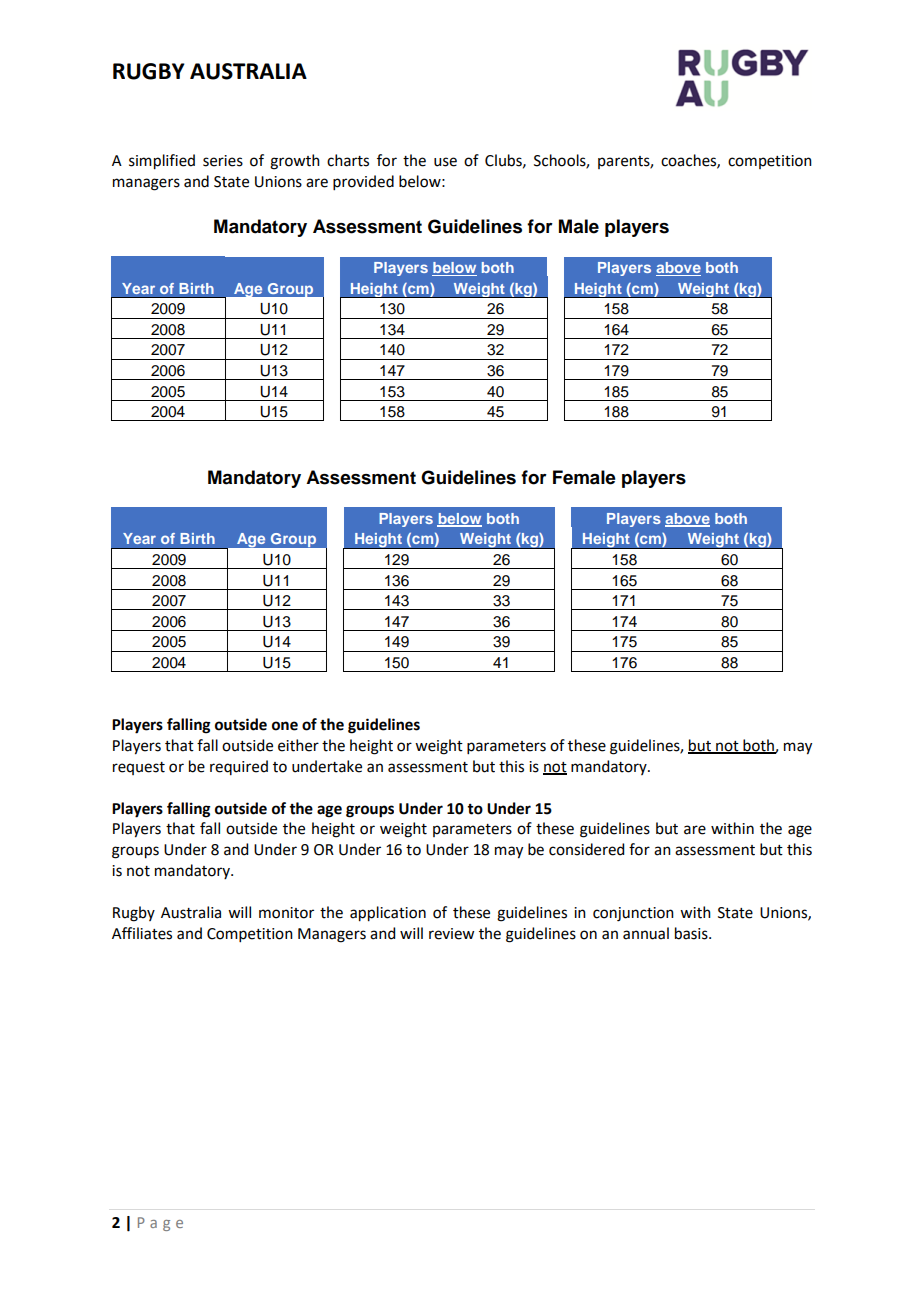 The width and height of the page is (924, 1308). What do you see at coordinates (586, 849) in the page?
I see `considered` at bounding box center [586, 849].
